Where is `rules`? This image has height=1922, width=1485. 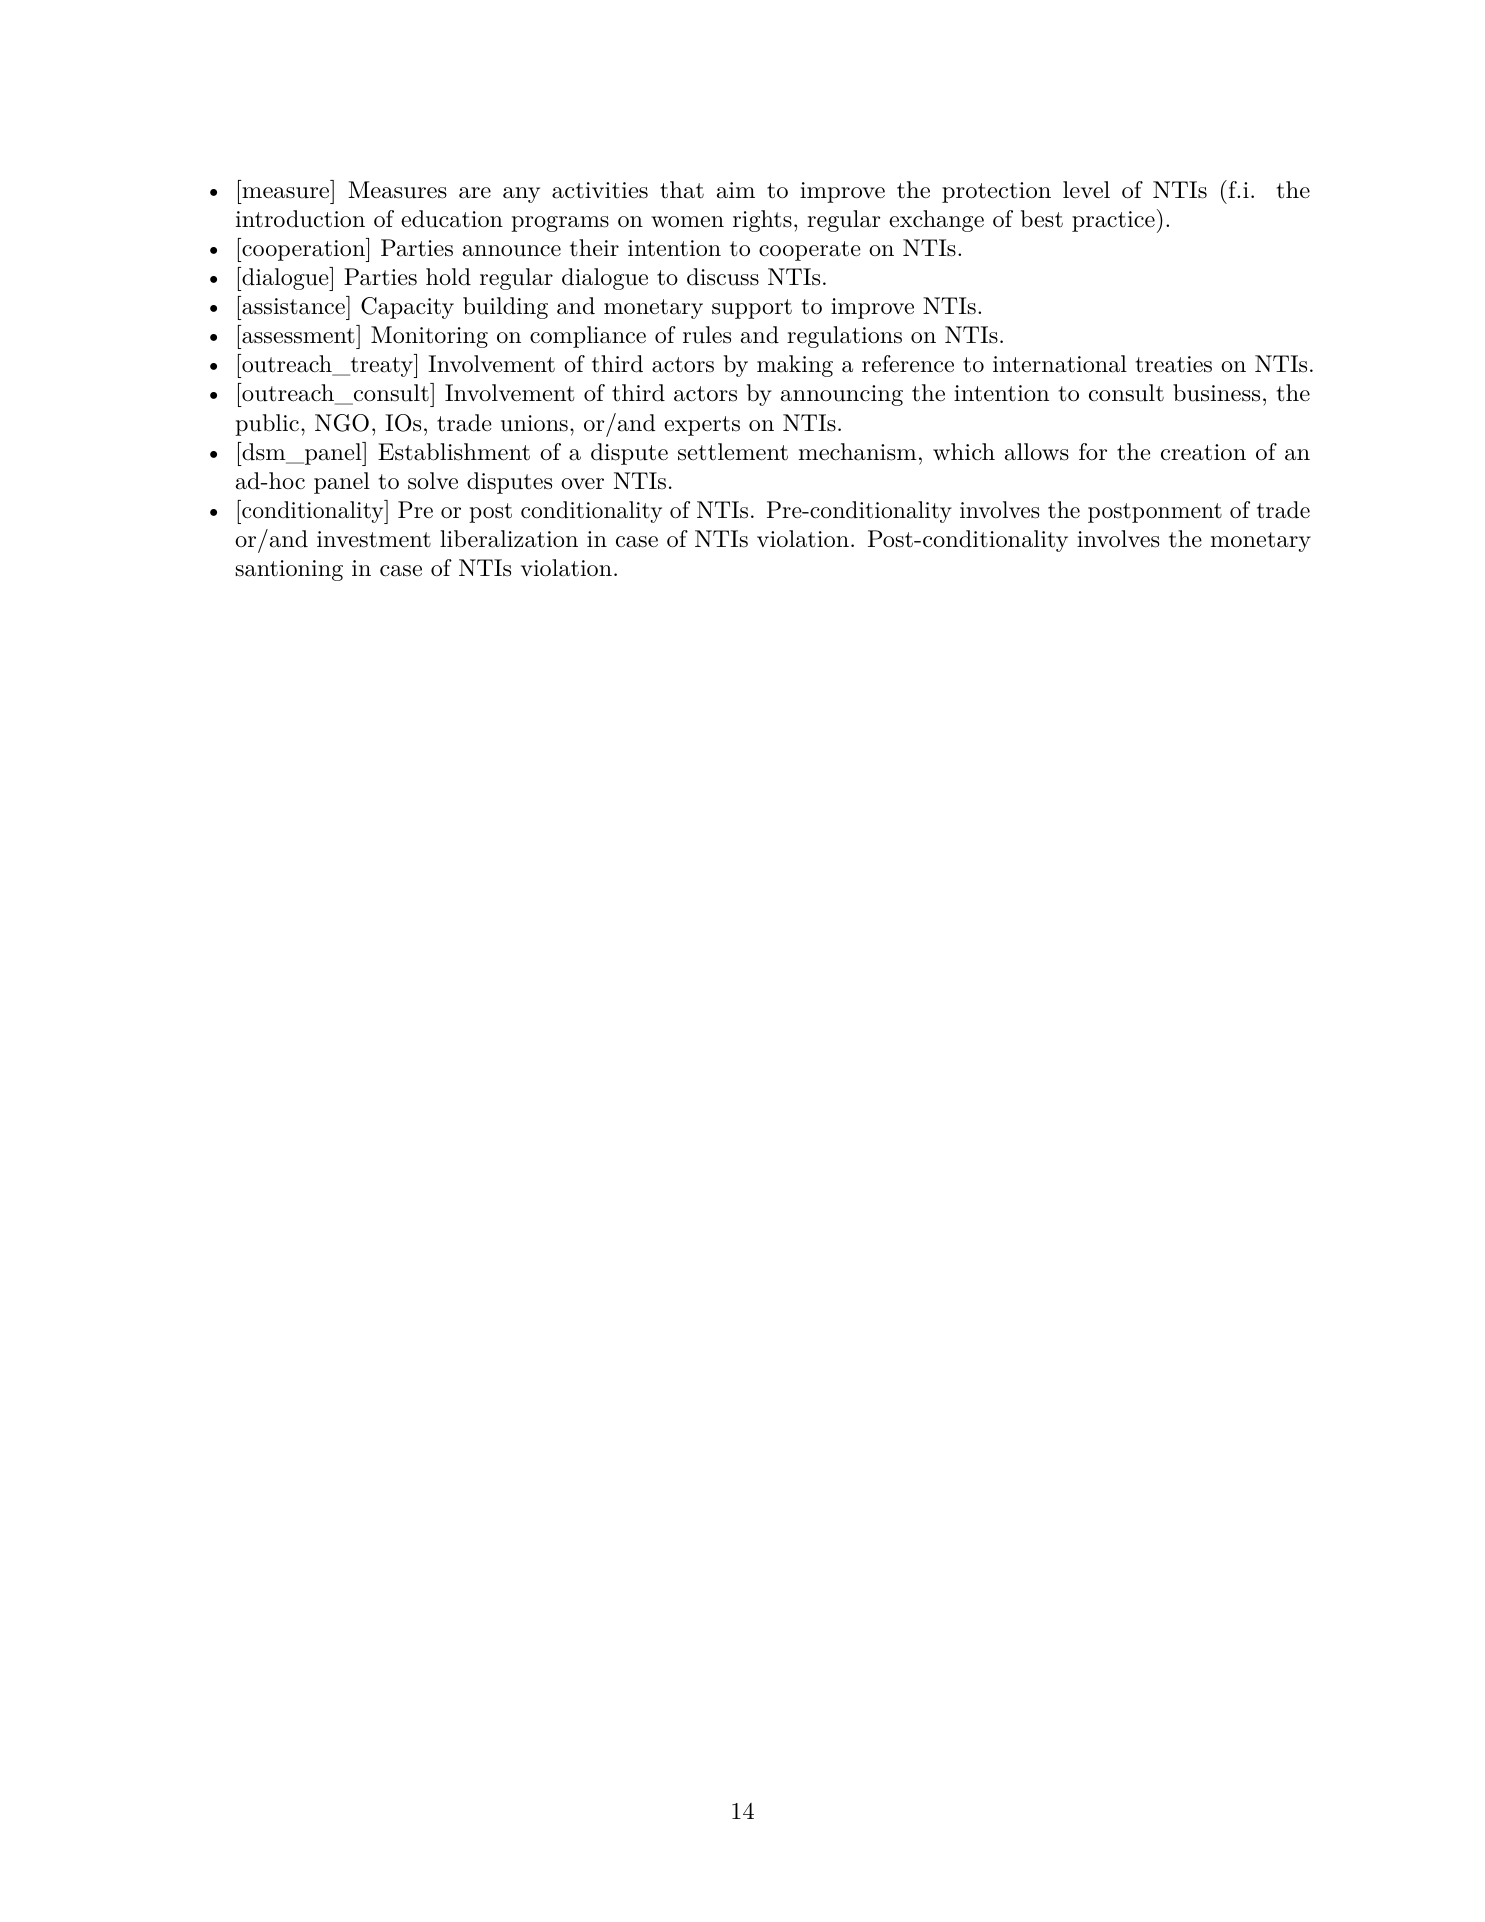 rules is located at coordinates (707, 335).
